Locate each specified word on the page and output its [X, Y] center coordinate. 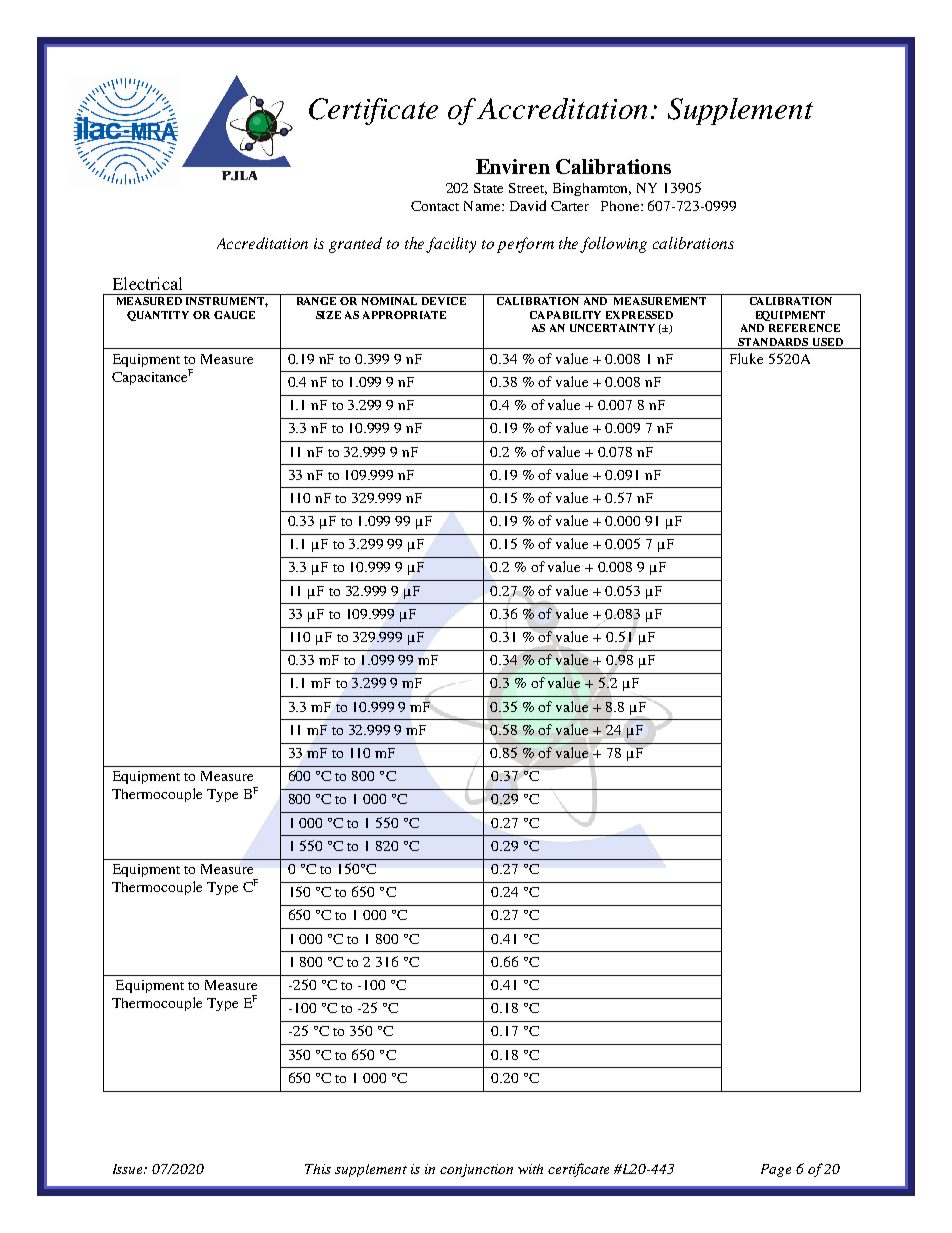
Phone [621, 206]
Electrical [147, 283]
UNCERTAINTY [612, 328]
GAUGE [234, 315]
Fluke [746, 358]
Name [483, 206]
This [318, 1169]
